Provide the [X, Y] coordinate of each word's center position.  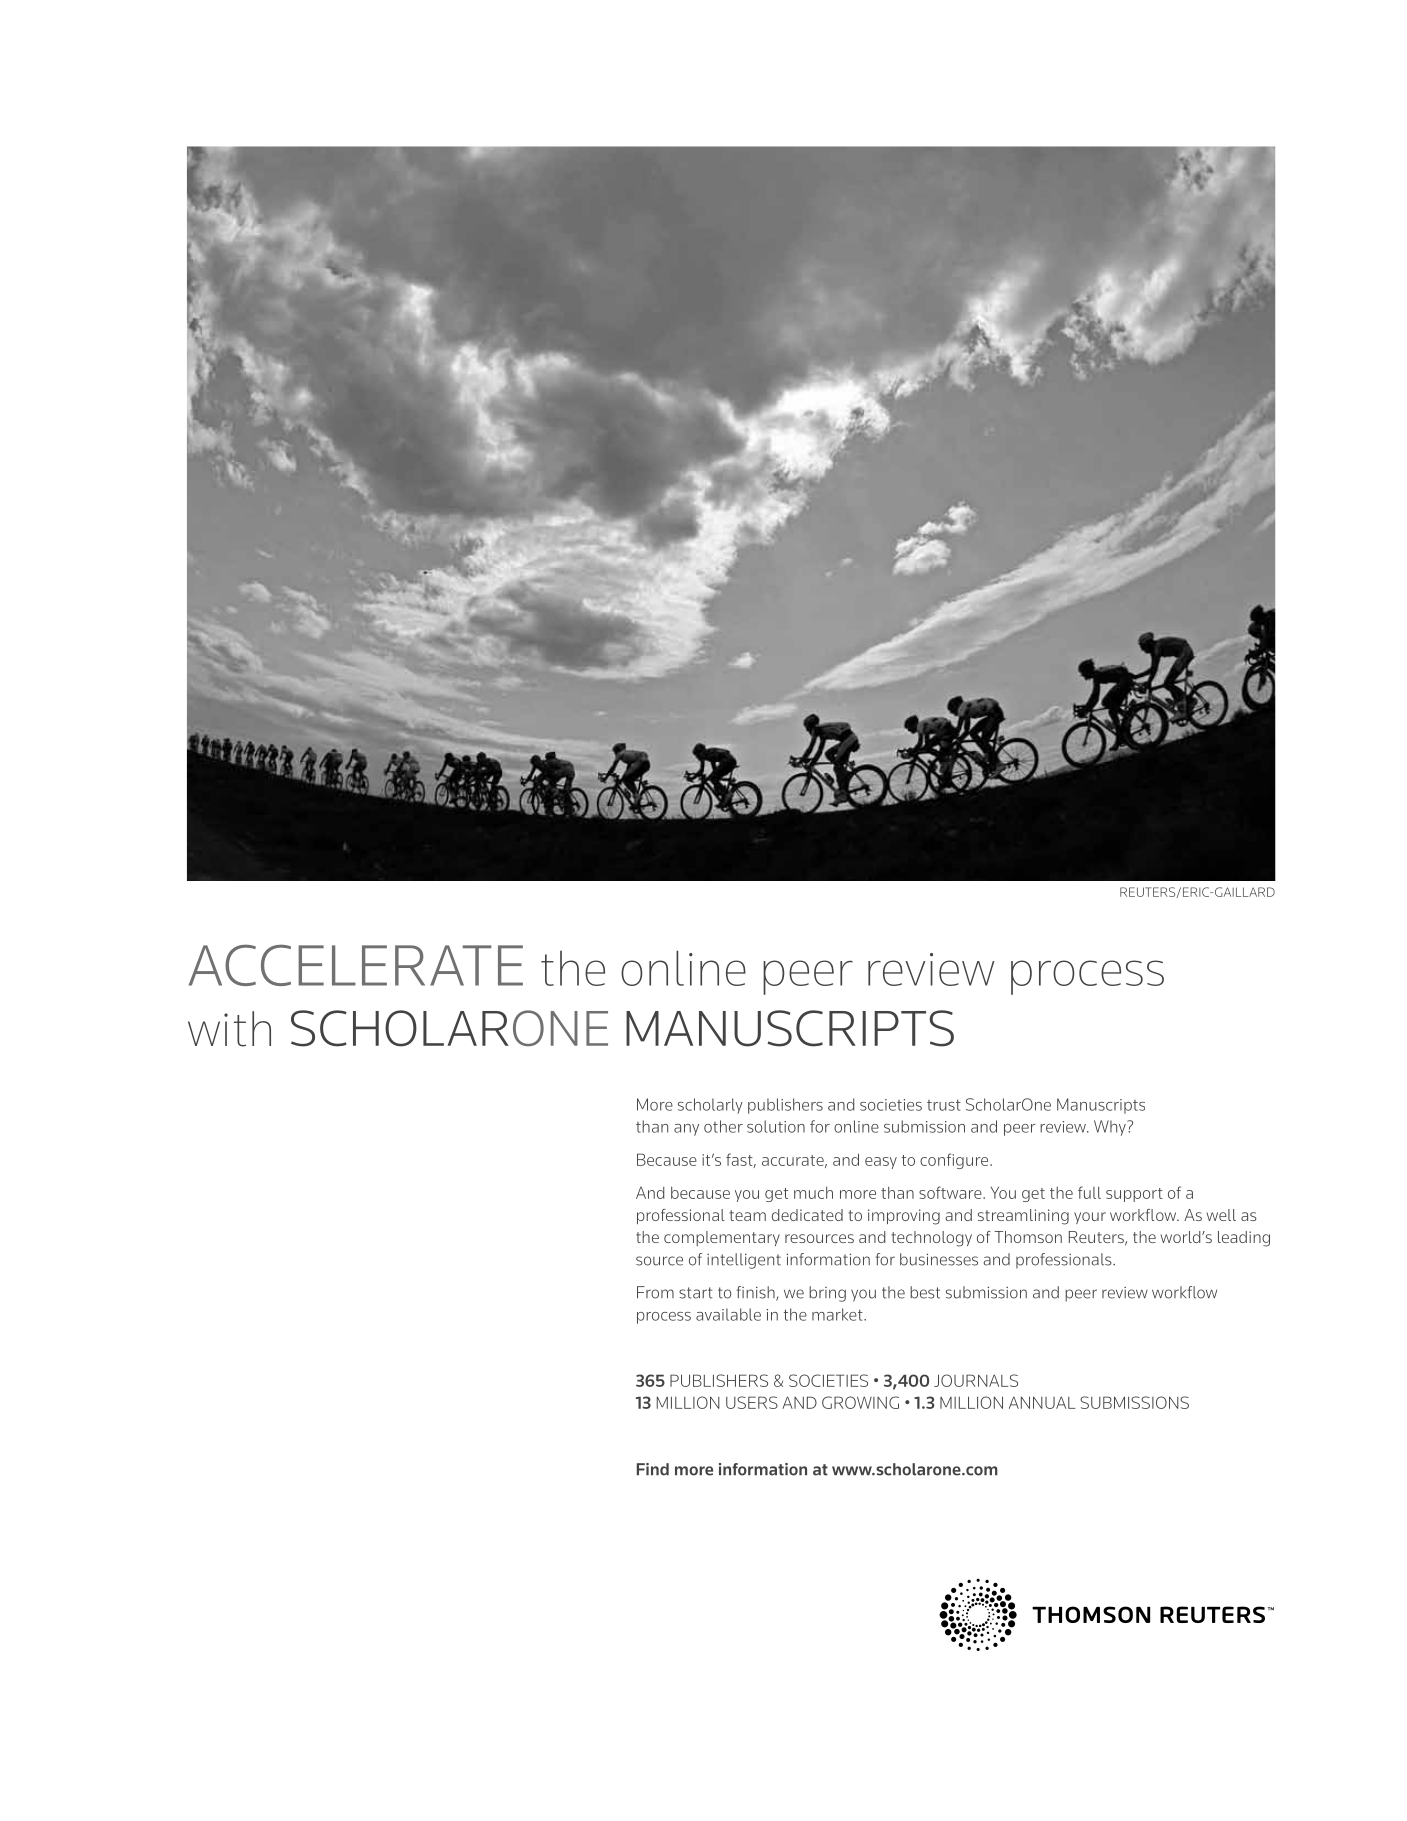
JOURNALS [976, 1380]
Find [653, 1469]
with [229, 1029]
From [655, 1292]
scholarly [710, 1106]
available [728, 1314]
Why [1111, 1128]
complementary [722, 1238]
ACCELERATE [356, 965]
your [1090, 1218]
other [723, 1126]
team [747, 1215]
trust [944, 1105]
